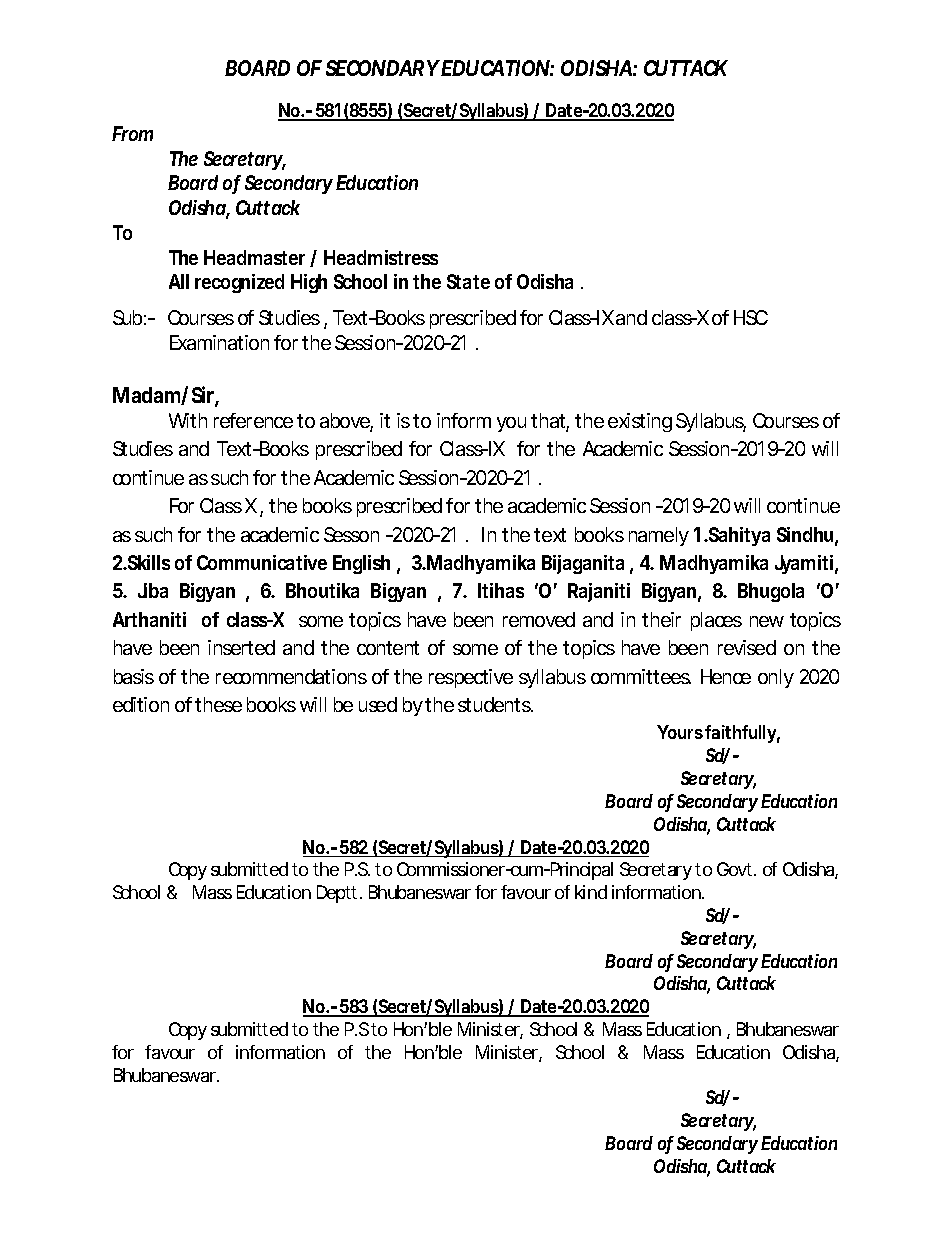 The width and height of the document is (952, 1233). What do you see at coordinates (132, 133) in the document?
I see `From` at bounding box center [132, 133].
